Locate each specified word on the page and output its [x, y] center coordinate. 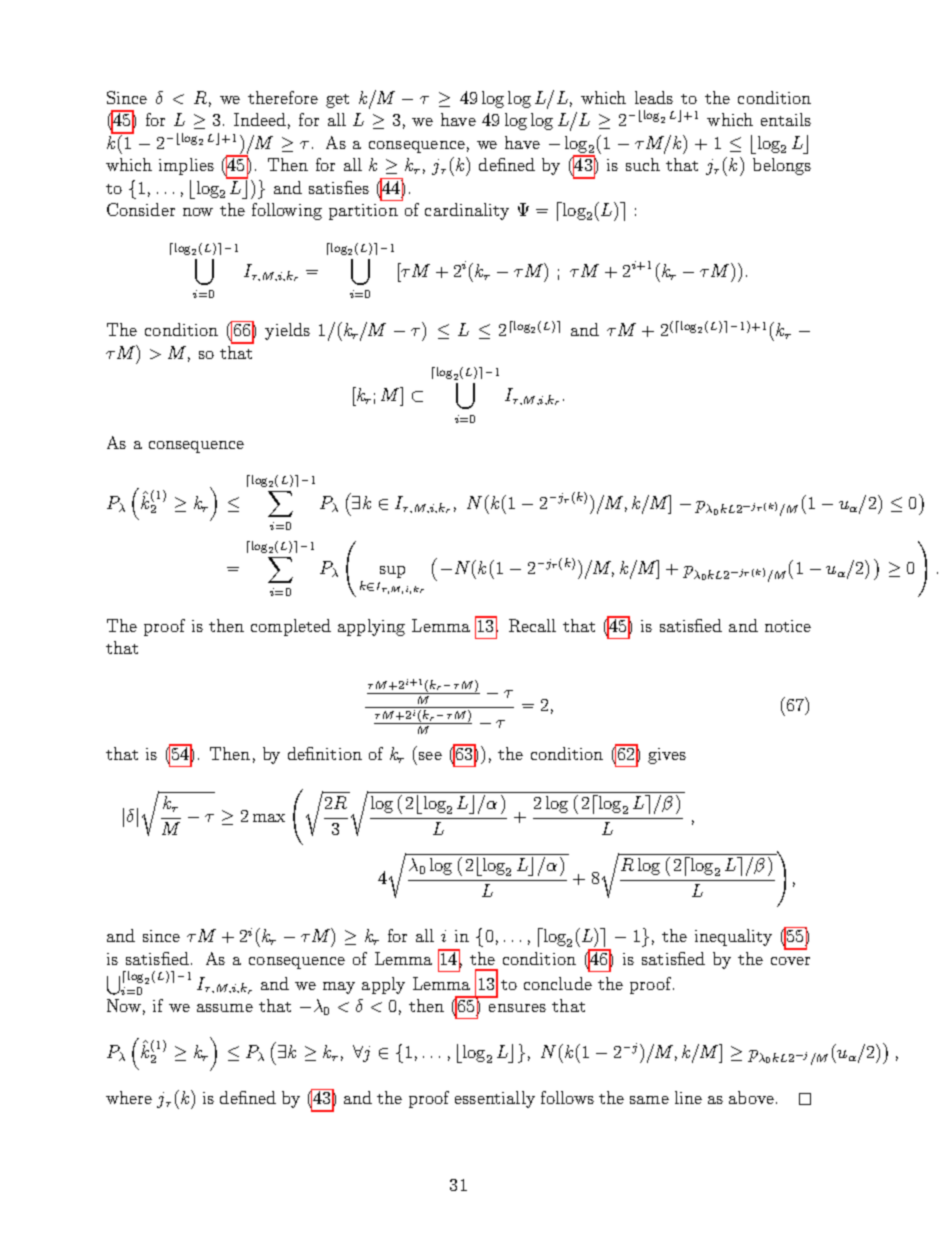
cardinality [467, 211]
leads [654, 97]
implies [186, 166]
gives [667, 756]
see [430, 756]
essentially [495, 1099]
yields [287, 331]
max [269, 818]
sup [392, 572]
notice [788, 626]
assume [225, 1008]
